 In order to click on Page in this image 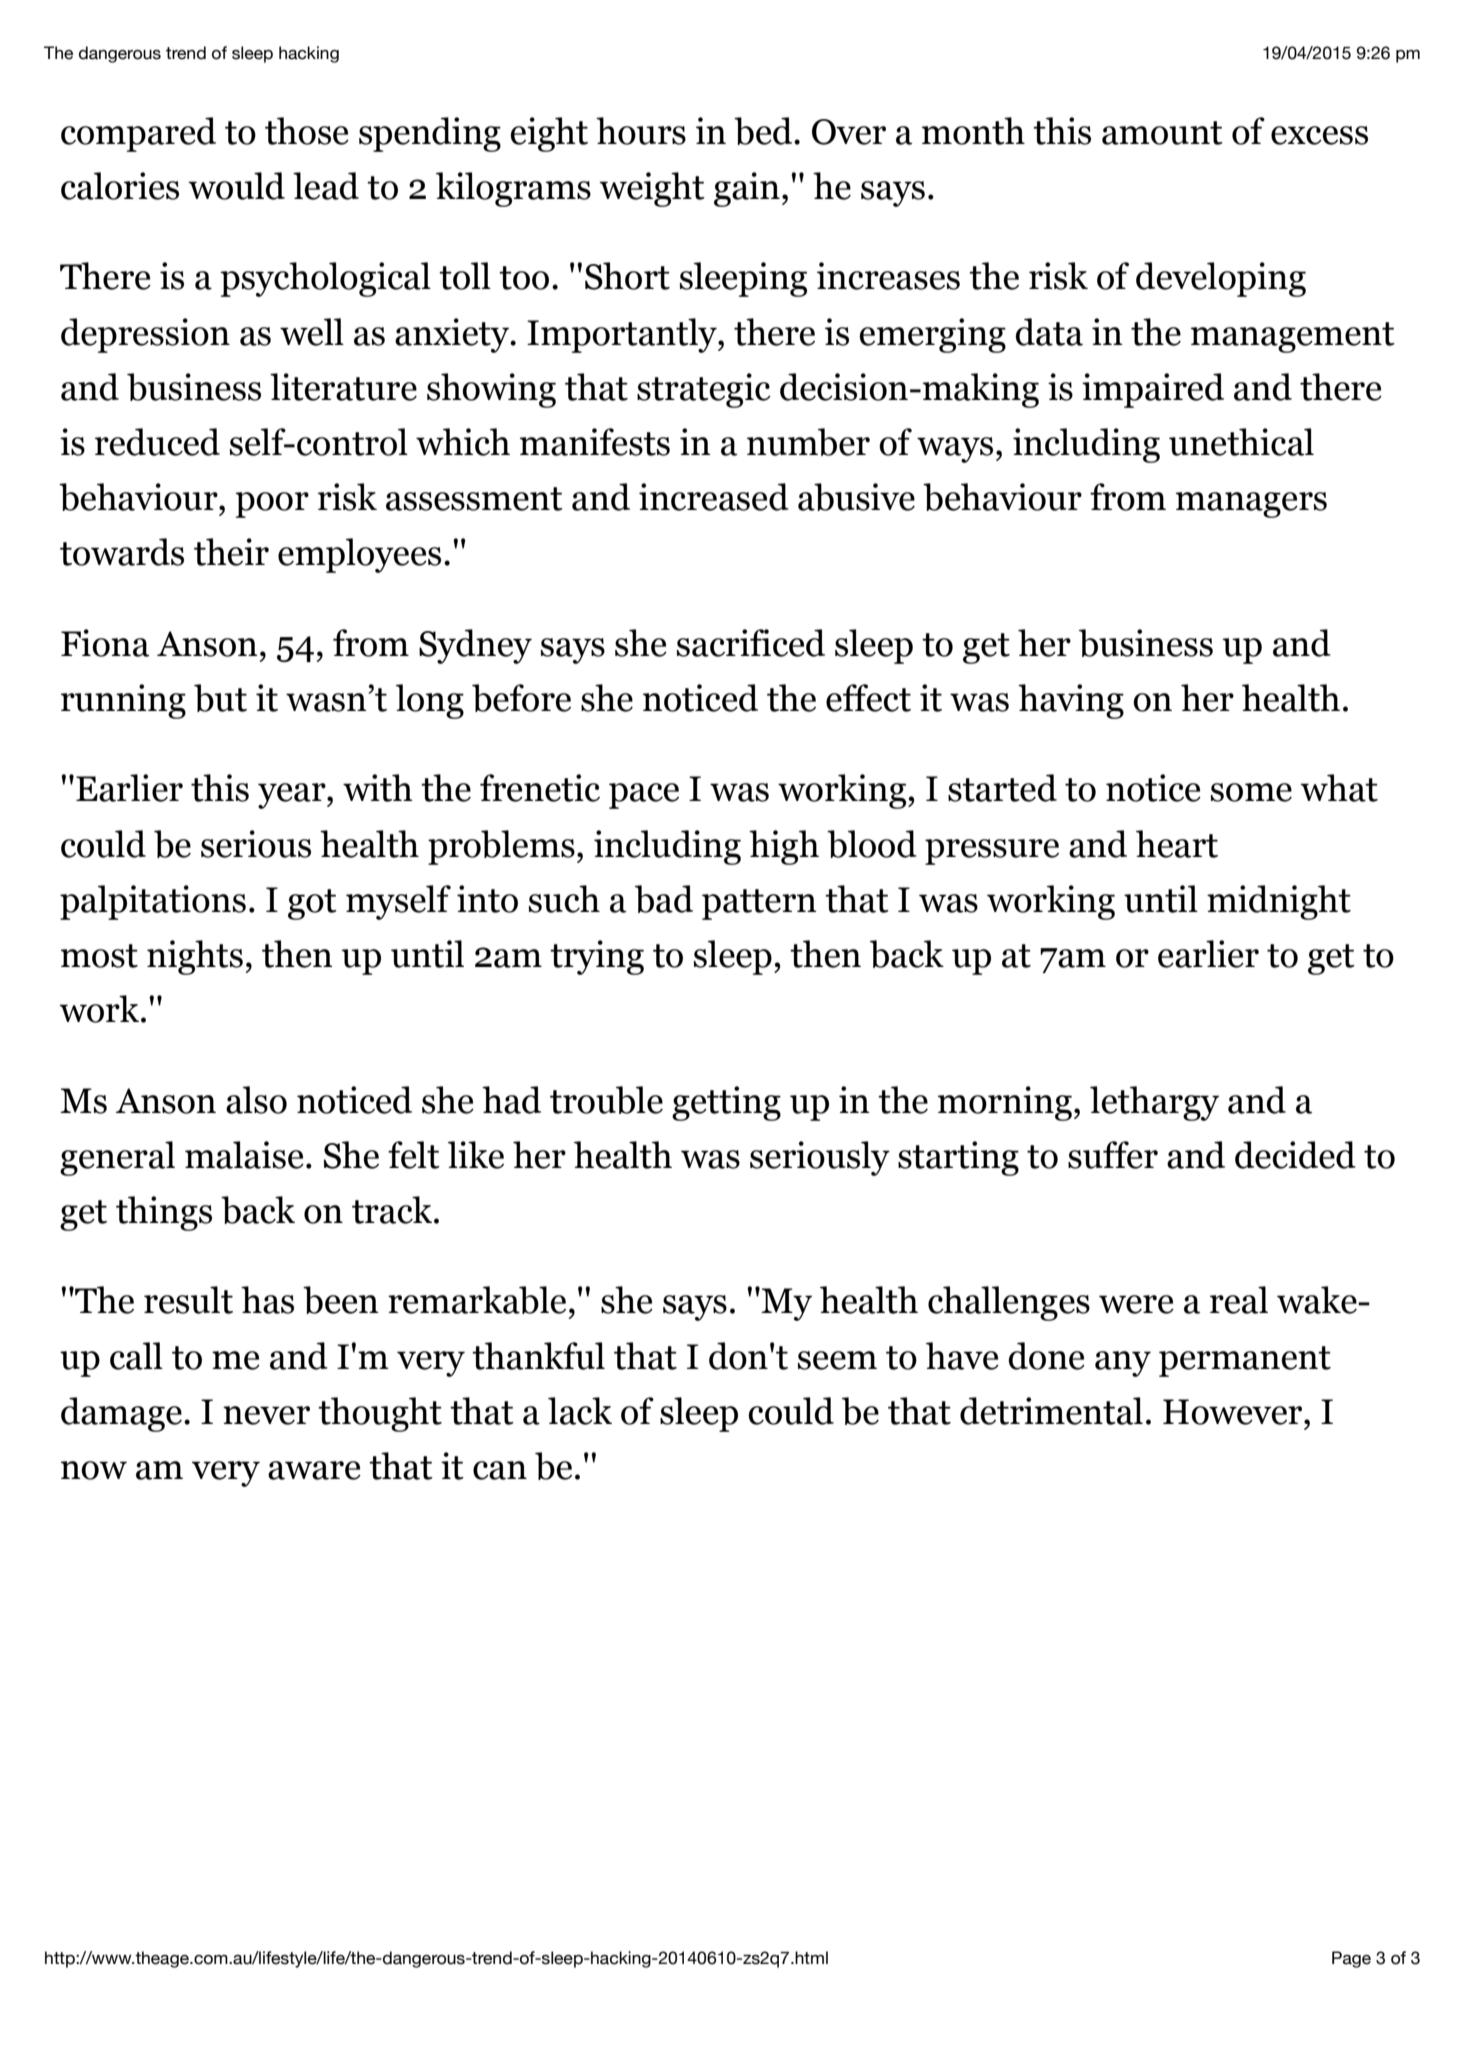, I will do `click(1351, 1959)`.
